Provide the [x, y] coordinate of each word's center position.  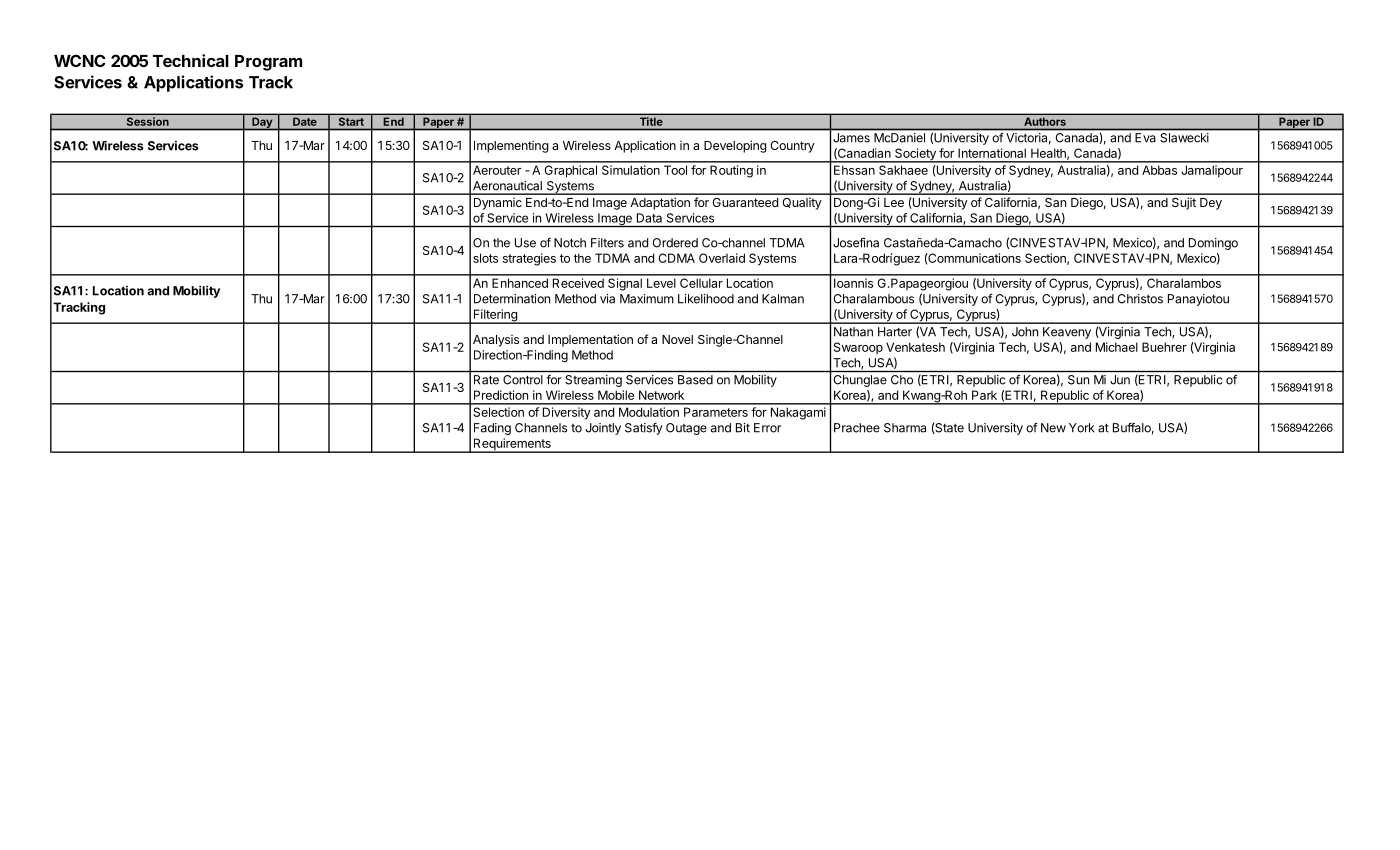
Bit [743, 428]
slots [485, 258]
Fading [492, 429]
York [1081, 428]
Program [268, 63]
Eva [1145, 137]
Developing [735, 146]
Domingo [1213, 244]
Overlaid [722, 258]
